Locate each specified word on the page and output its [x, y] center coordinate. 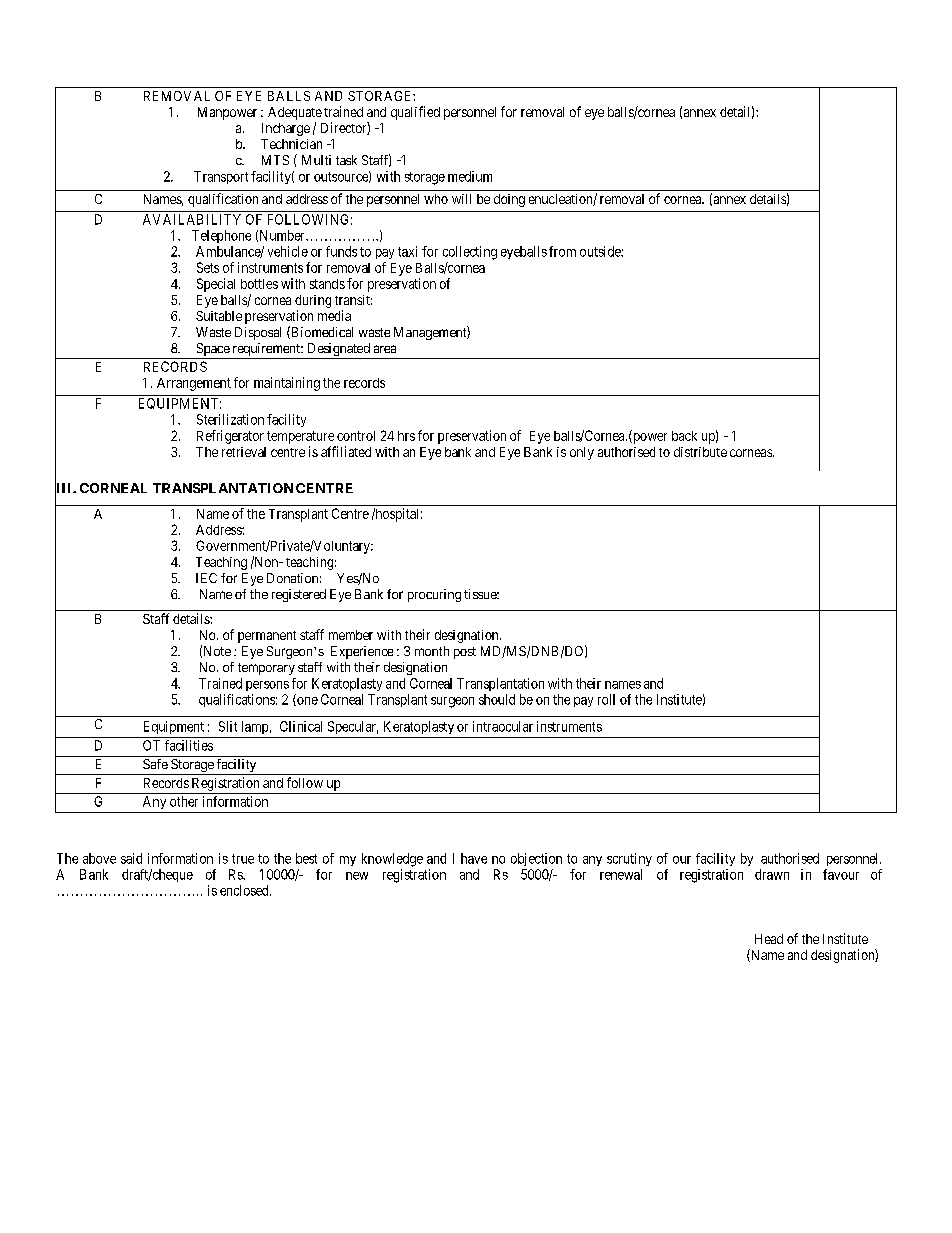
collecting [470, 253]
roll [606, 699]
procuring [434, 595]
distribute [700, 452]
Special [216, 285]
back [684, 436]
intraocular [503, 726]
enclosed [245, 890]
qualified [415, 113]
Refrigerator [230, 437]
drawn [772, 874]
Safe [155, 764]
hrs [406, 436]
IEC [206, 578]
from [562, 251]
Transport [221, 177]
